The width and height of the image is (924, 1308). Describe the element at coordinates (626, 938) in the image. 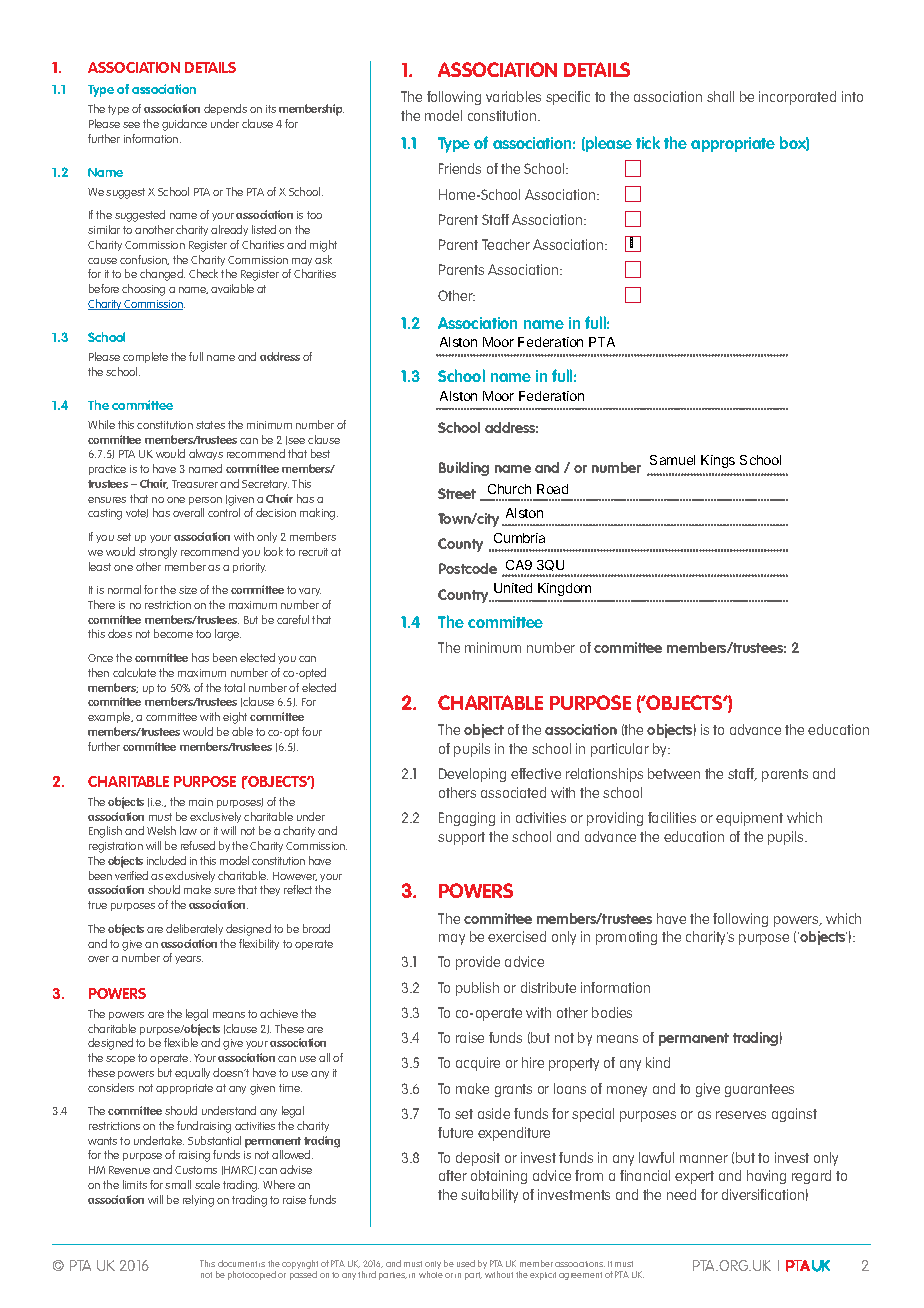

I see `promoting` at that location.
